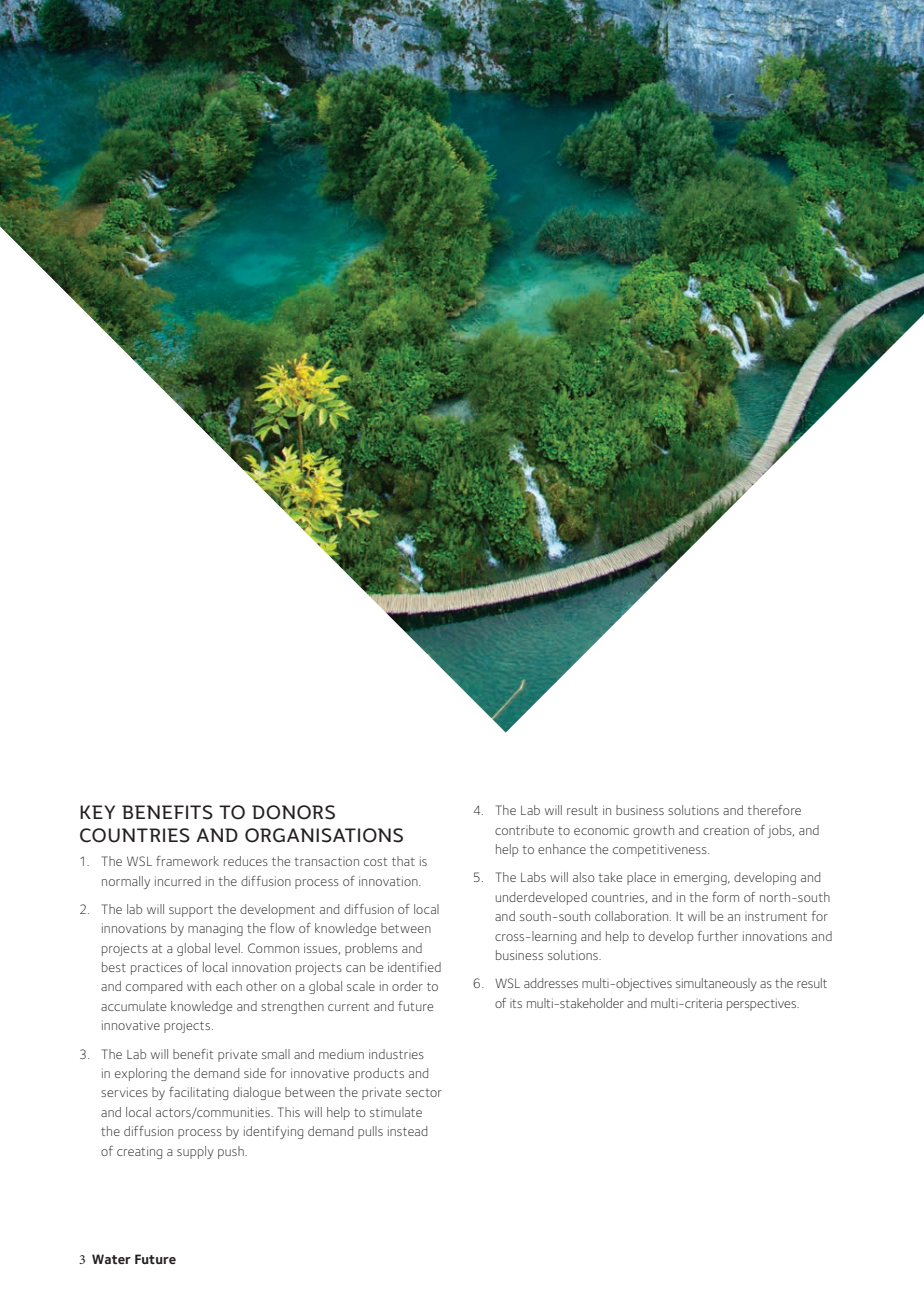 The image size is (924, 1308). Describe the element at coordinates (111, 1259) in the document. I see `Water` at that location.
